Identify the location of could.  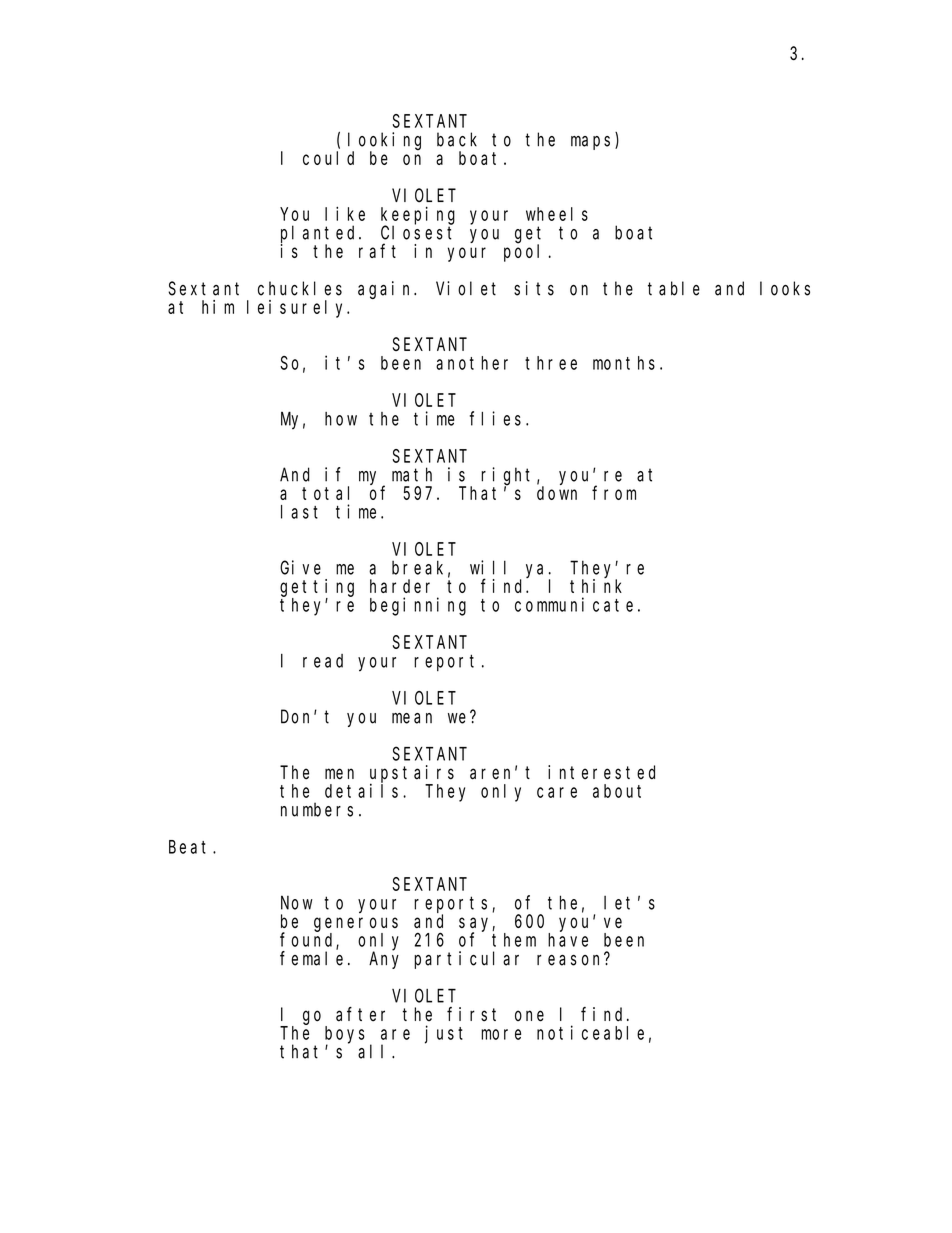
(328, 158).
